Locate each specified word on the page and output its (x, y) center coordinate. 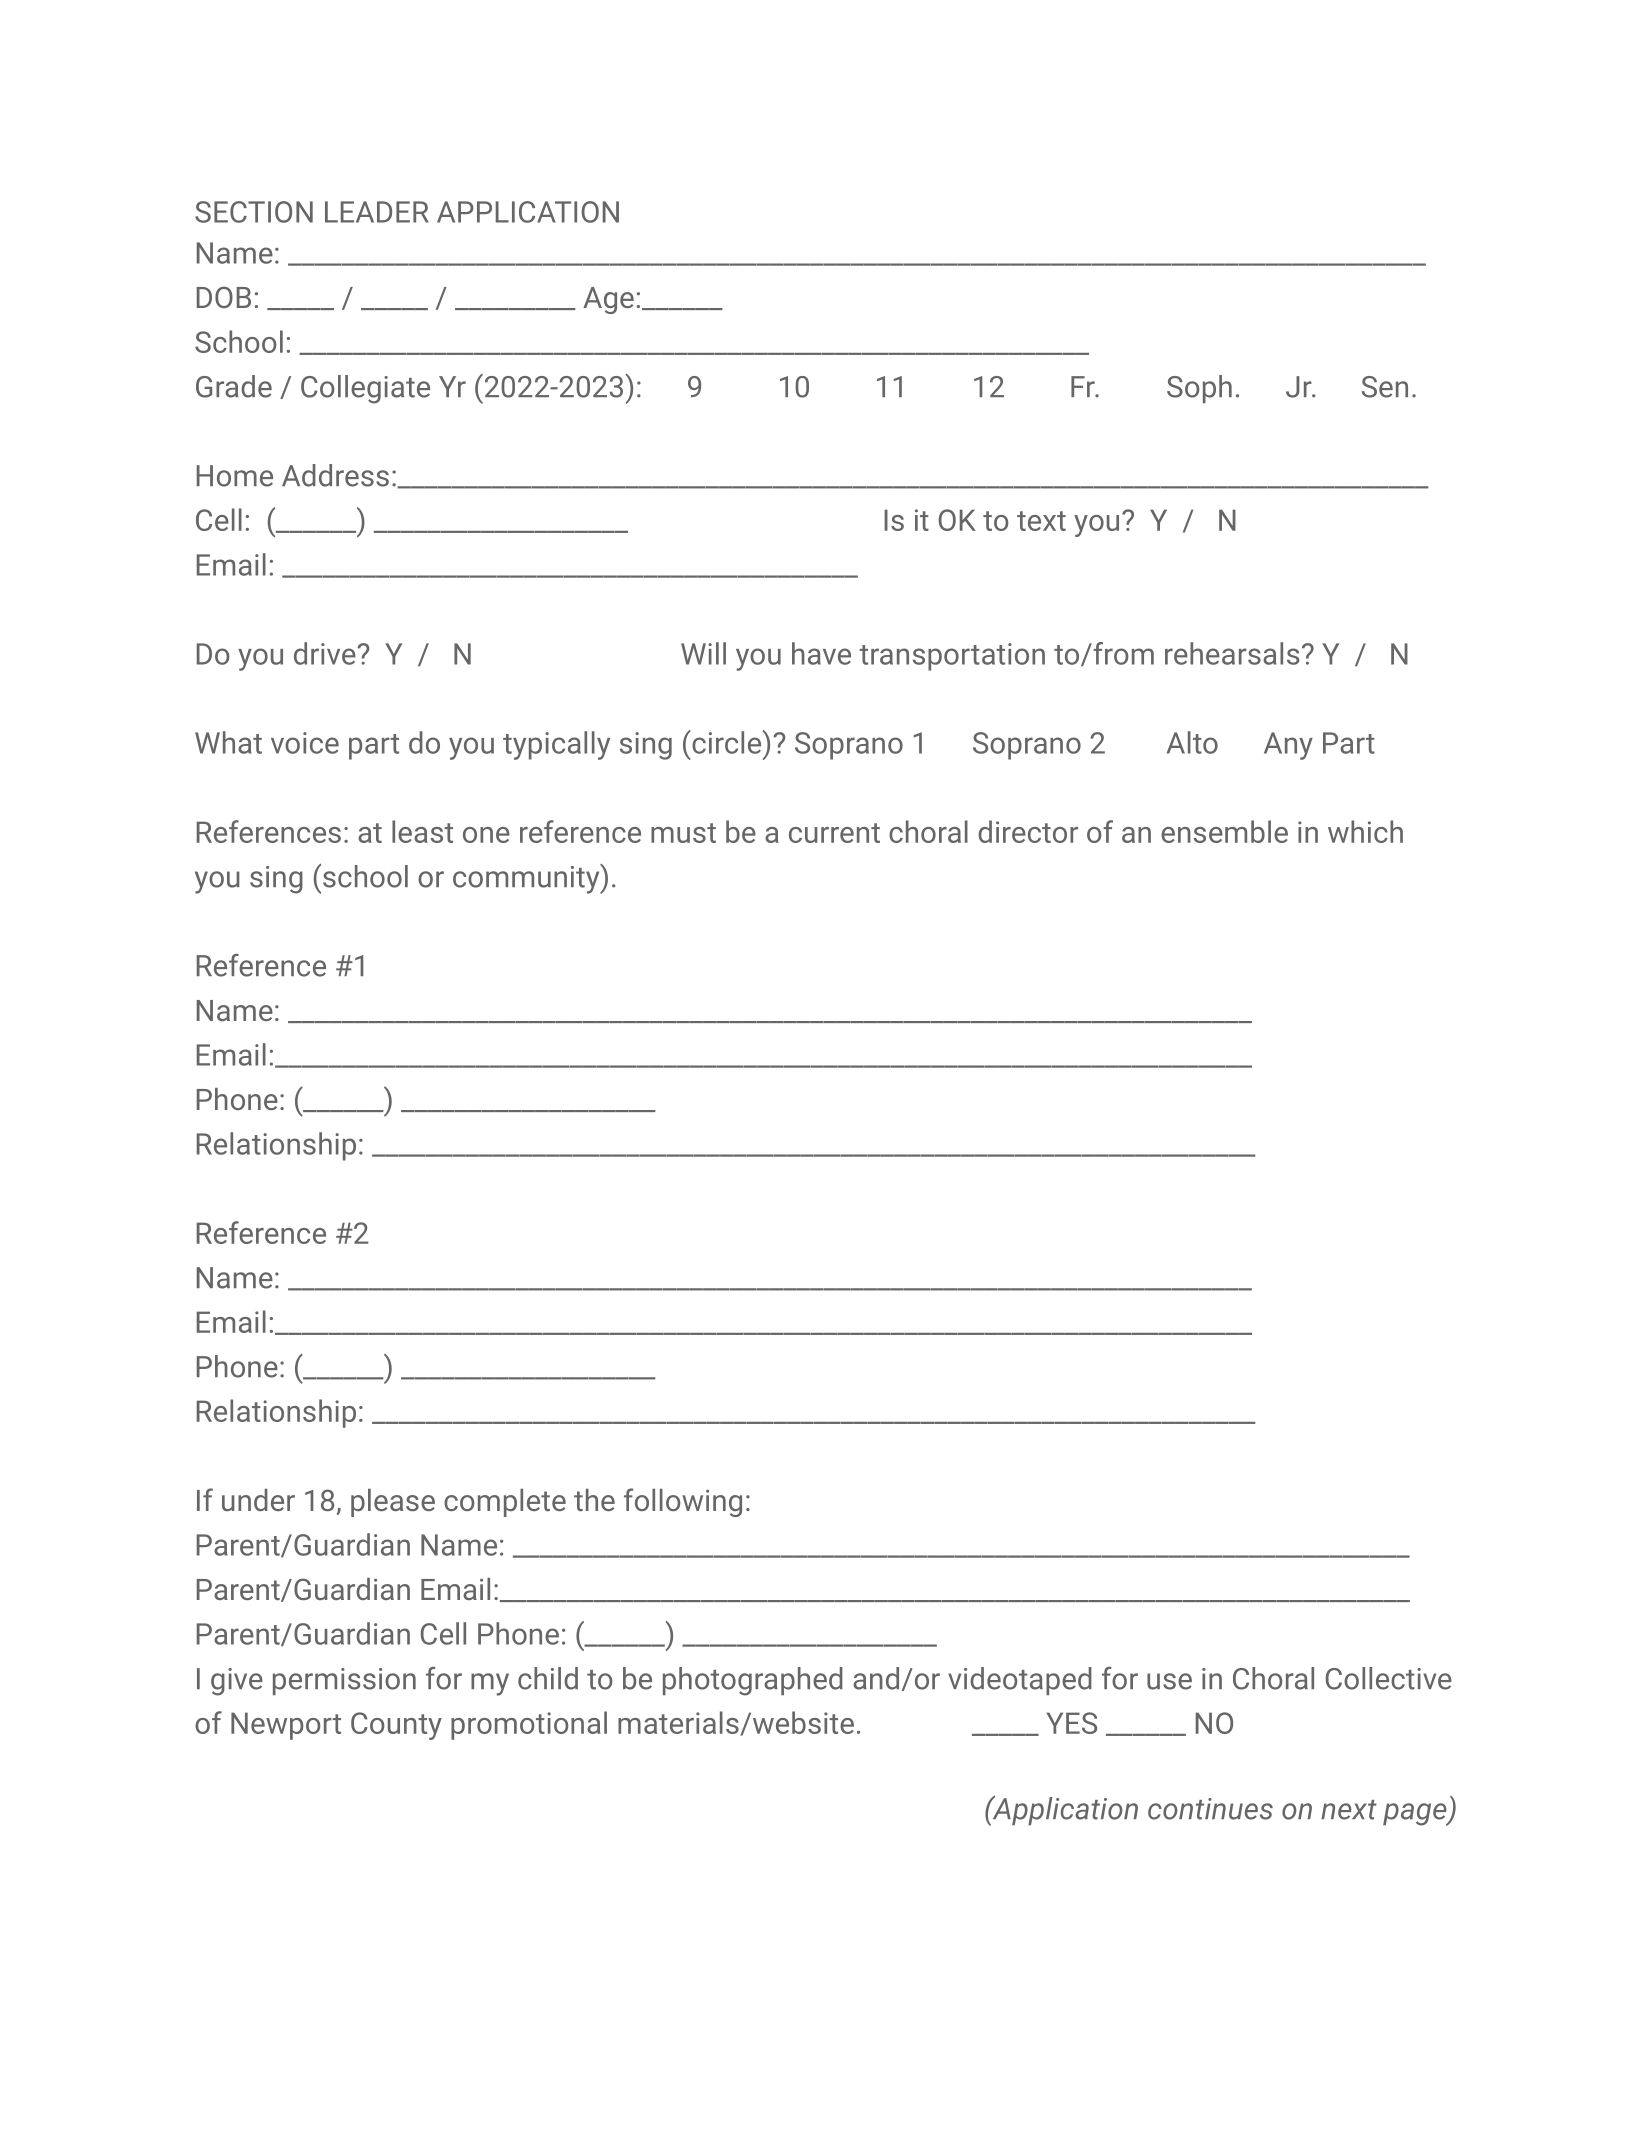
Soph (1199, 389)
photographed (753, 1681)
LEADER (377, 212)
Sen (1385, 387)
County (396, 1726)
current (834, 833)
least (422, 831)
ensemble (1224, 831)
